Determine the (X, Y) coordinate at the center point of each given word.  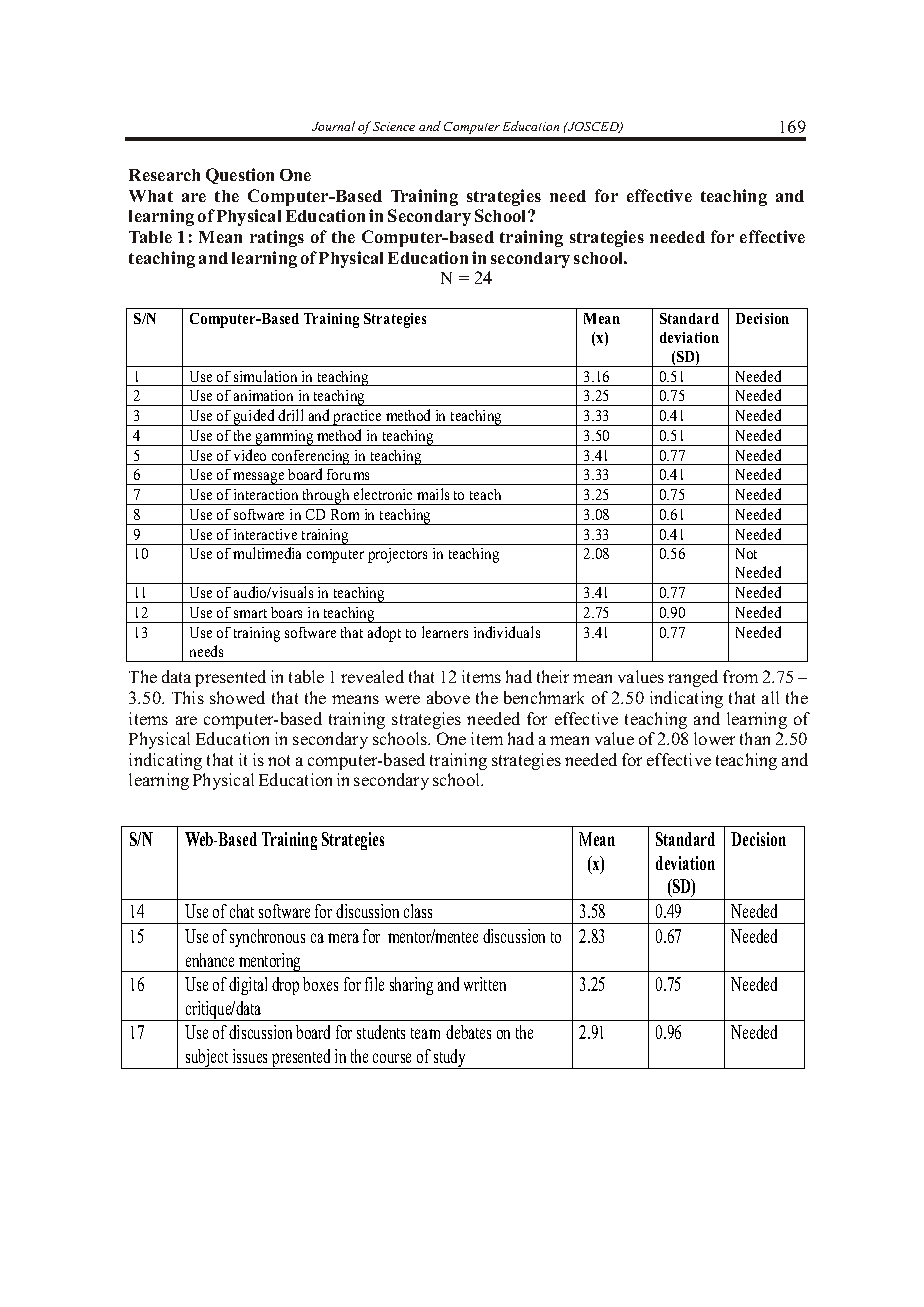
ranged (693, 678)
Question (240, 176)
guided (254, 417)
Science (394, 126)
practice (357, 418)
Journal (333, 126)
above (448, 697)
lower (714, 738)
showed (237, 697)
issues (250, 1056)
